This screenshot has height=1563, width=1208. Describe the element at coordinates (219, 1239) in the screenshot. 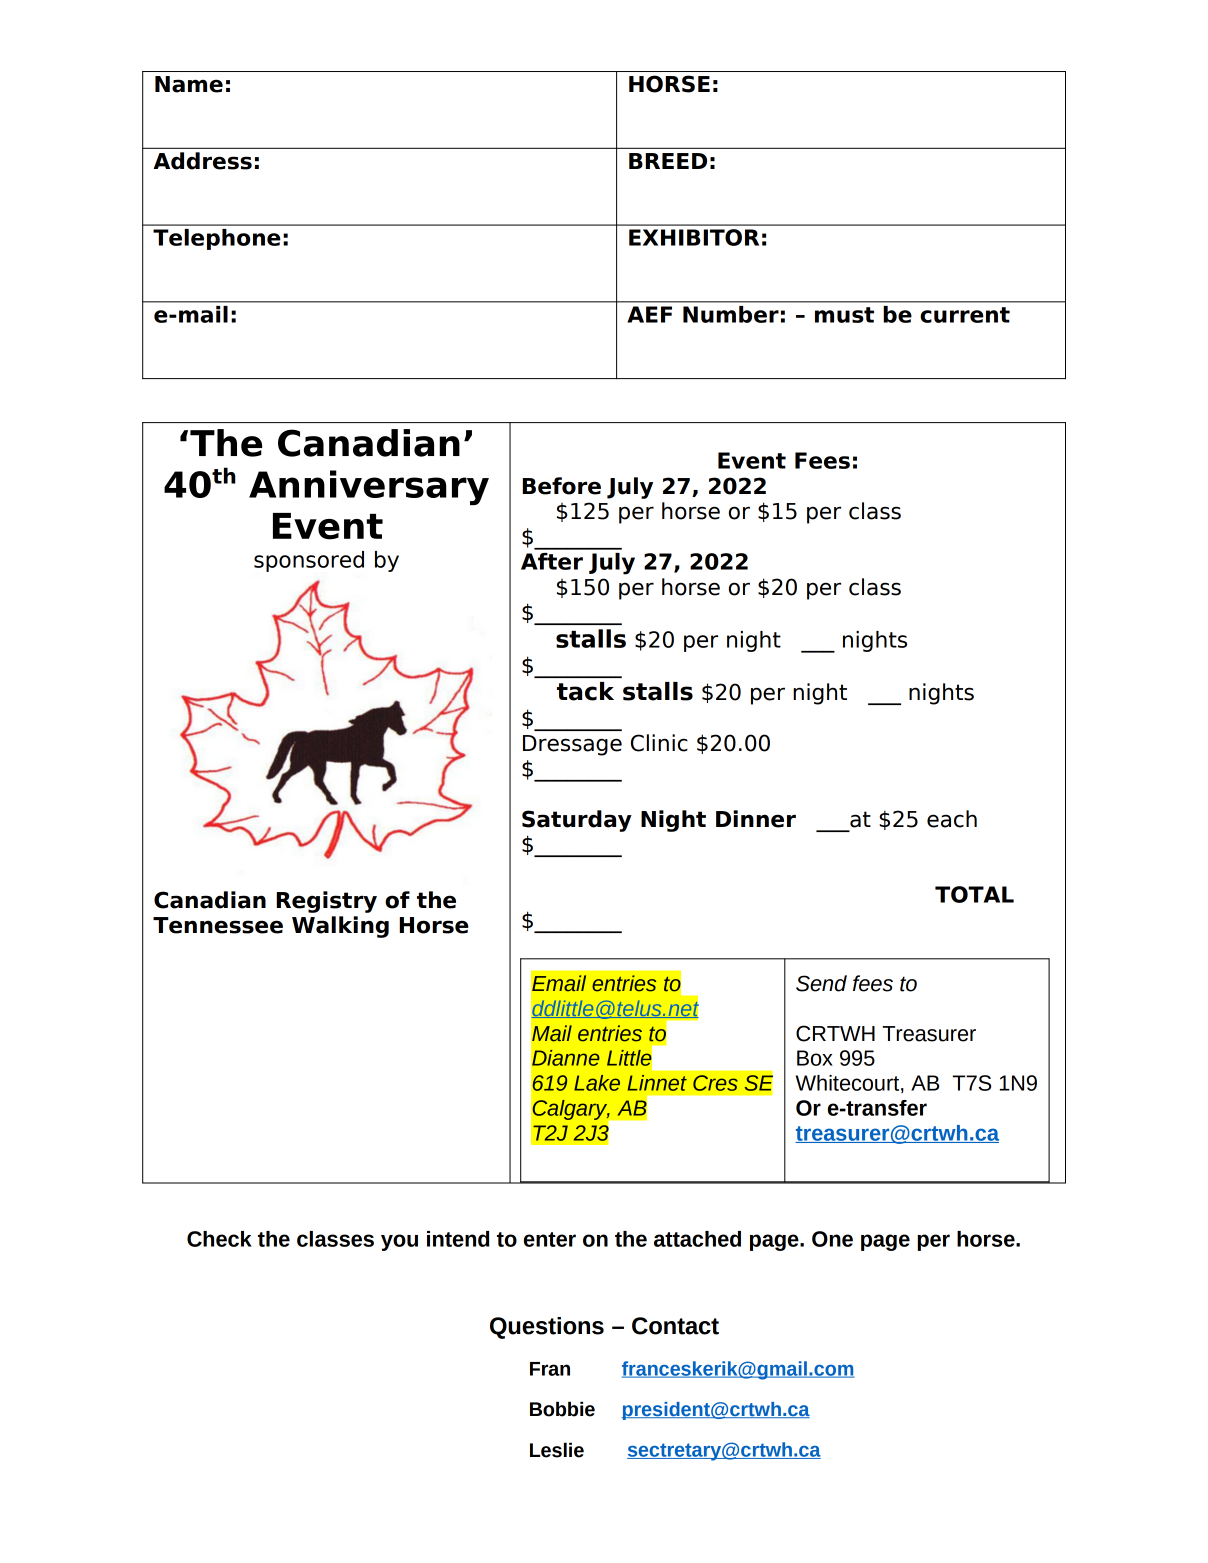

I see `Check` at that location.
